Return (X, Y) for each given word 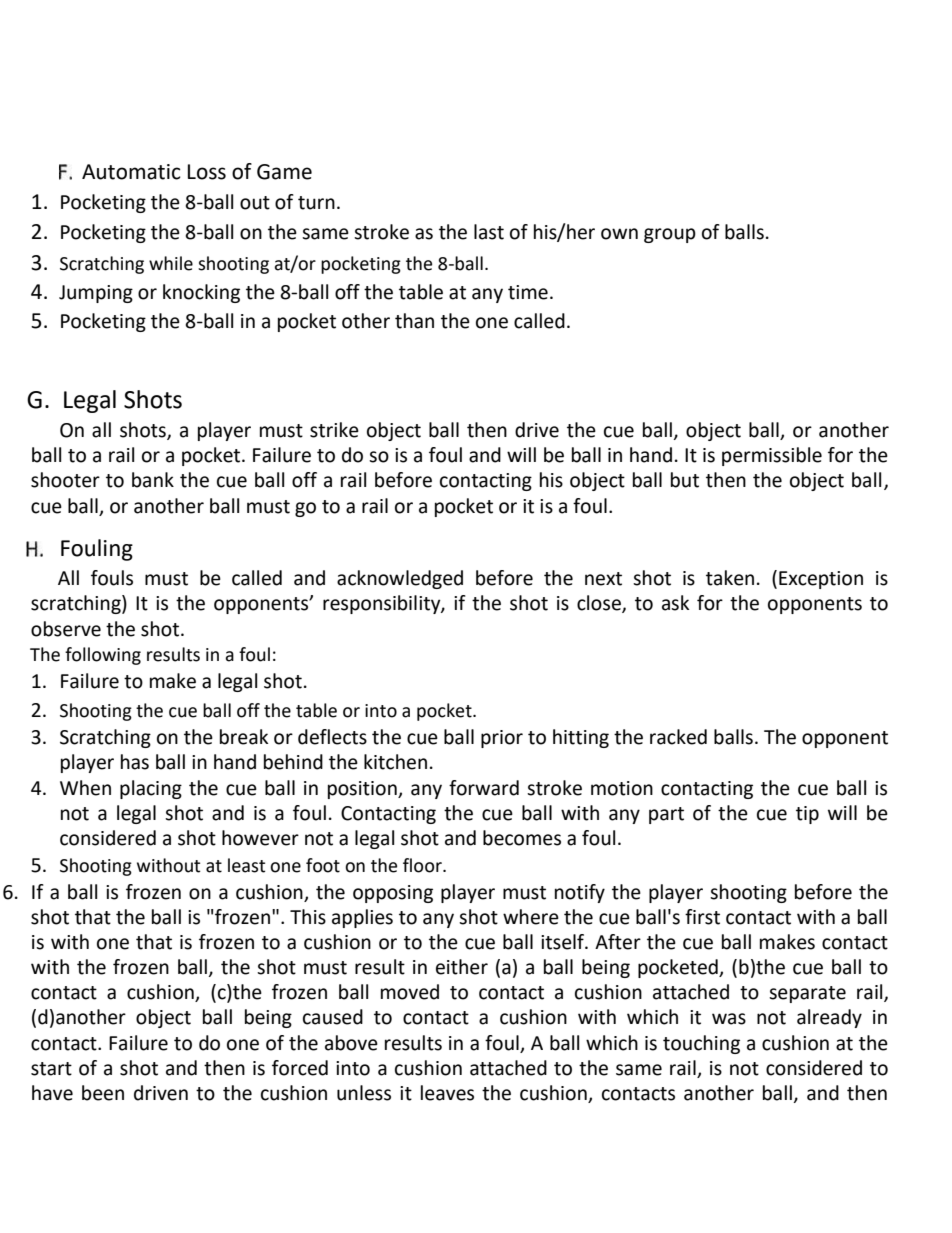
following (103, 656)
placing (151, 789)
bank (153, 480)
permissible (772, 456)
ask (675, 603)
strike (334, 430)
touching (701, 1044)
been (103, 1093)
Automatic (131, 172)
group (670, 235)
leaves (447, 1093)
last (489, 232)
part (666, 815)
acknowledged (400, 579)
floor (423, 865)
